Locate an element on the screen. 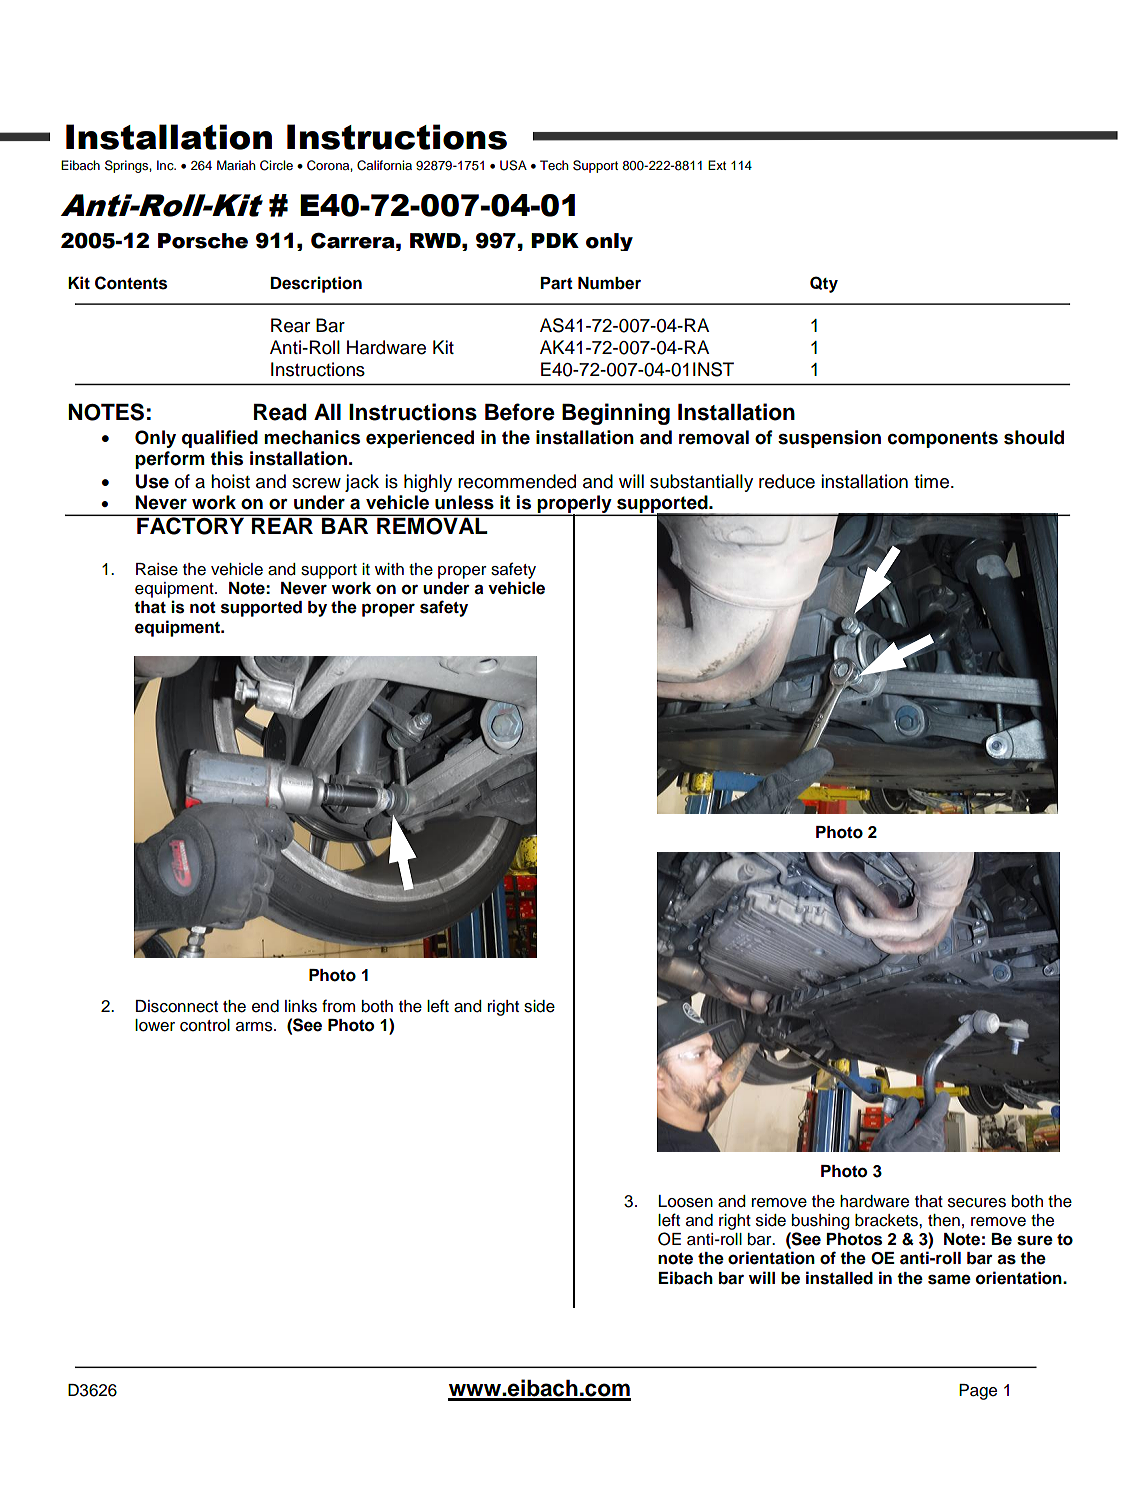 The width and height of the screenshot is (1147, 1485). recommended is located at coordinates (517, 481).
